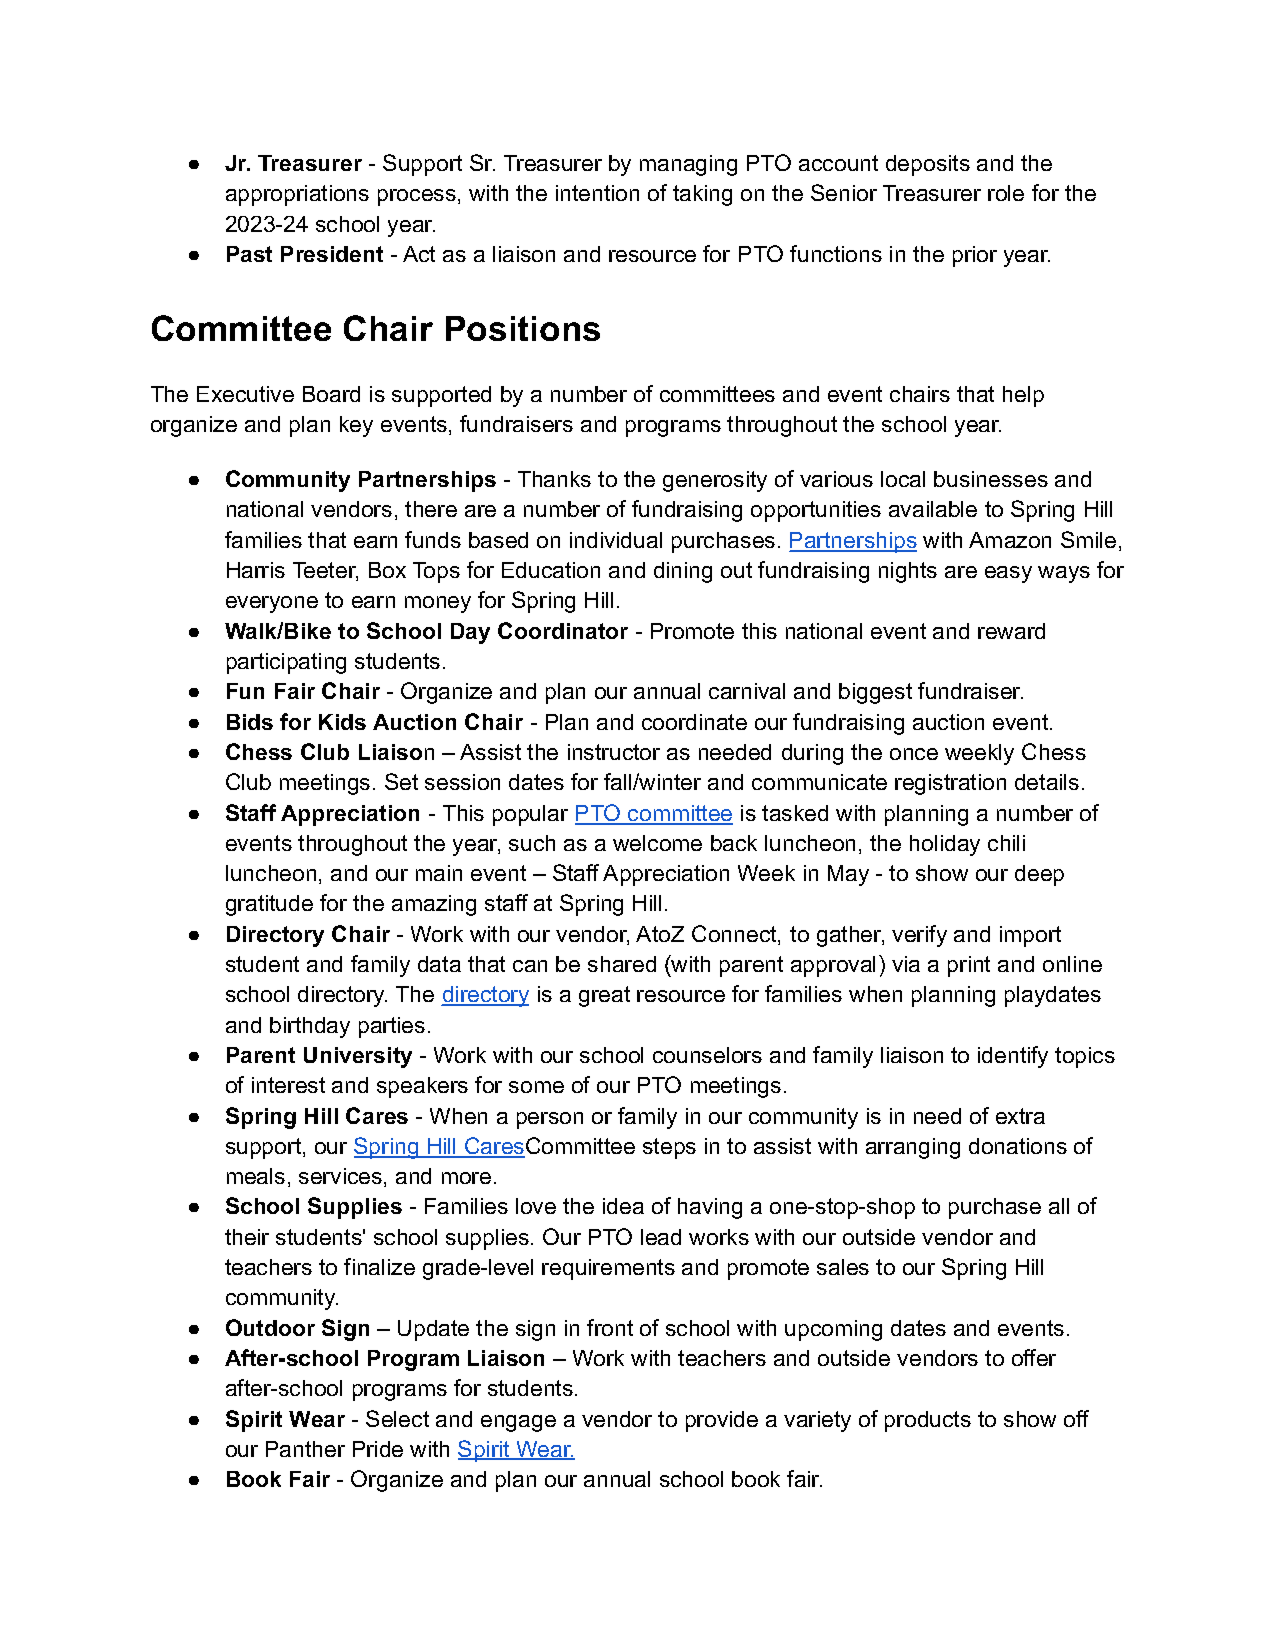  What do you see at coordinates (702, 195) in the image?
I see `taking` at bounding box center [702, 195].
